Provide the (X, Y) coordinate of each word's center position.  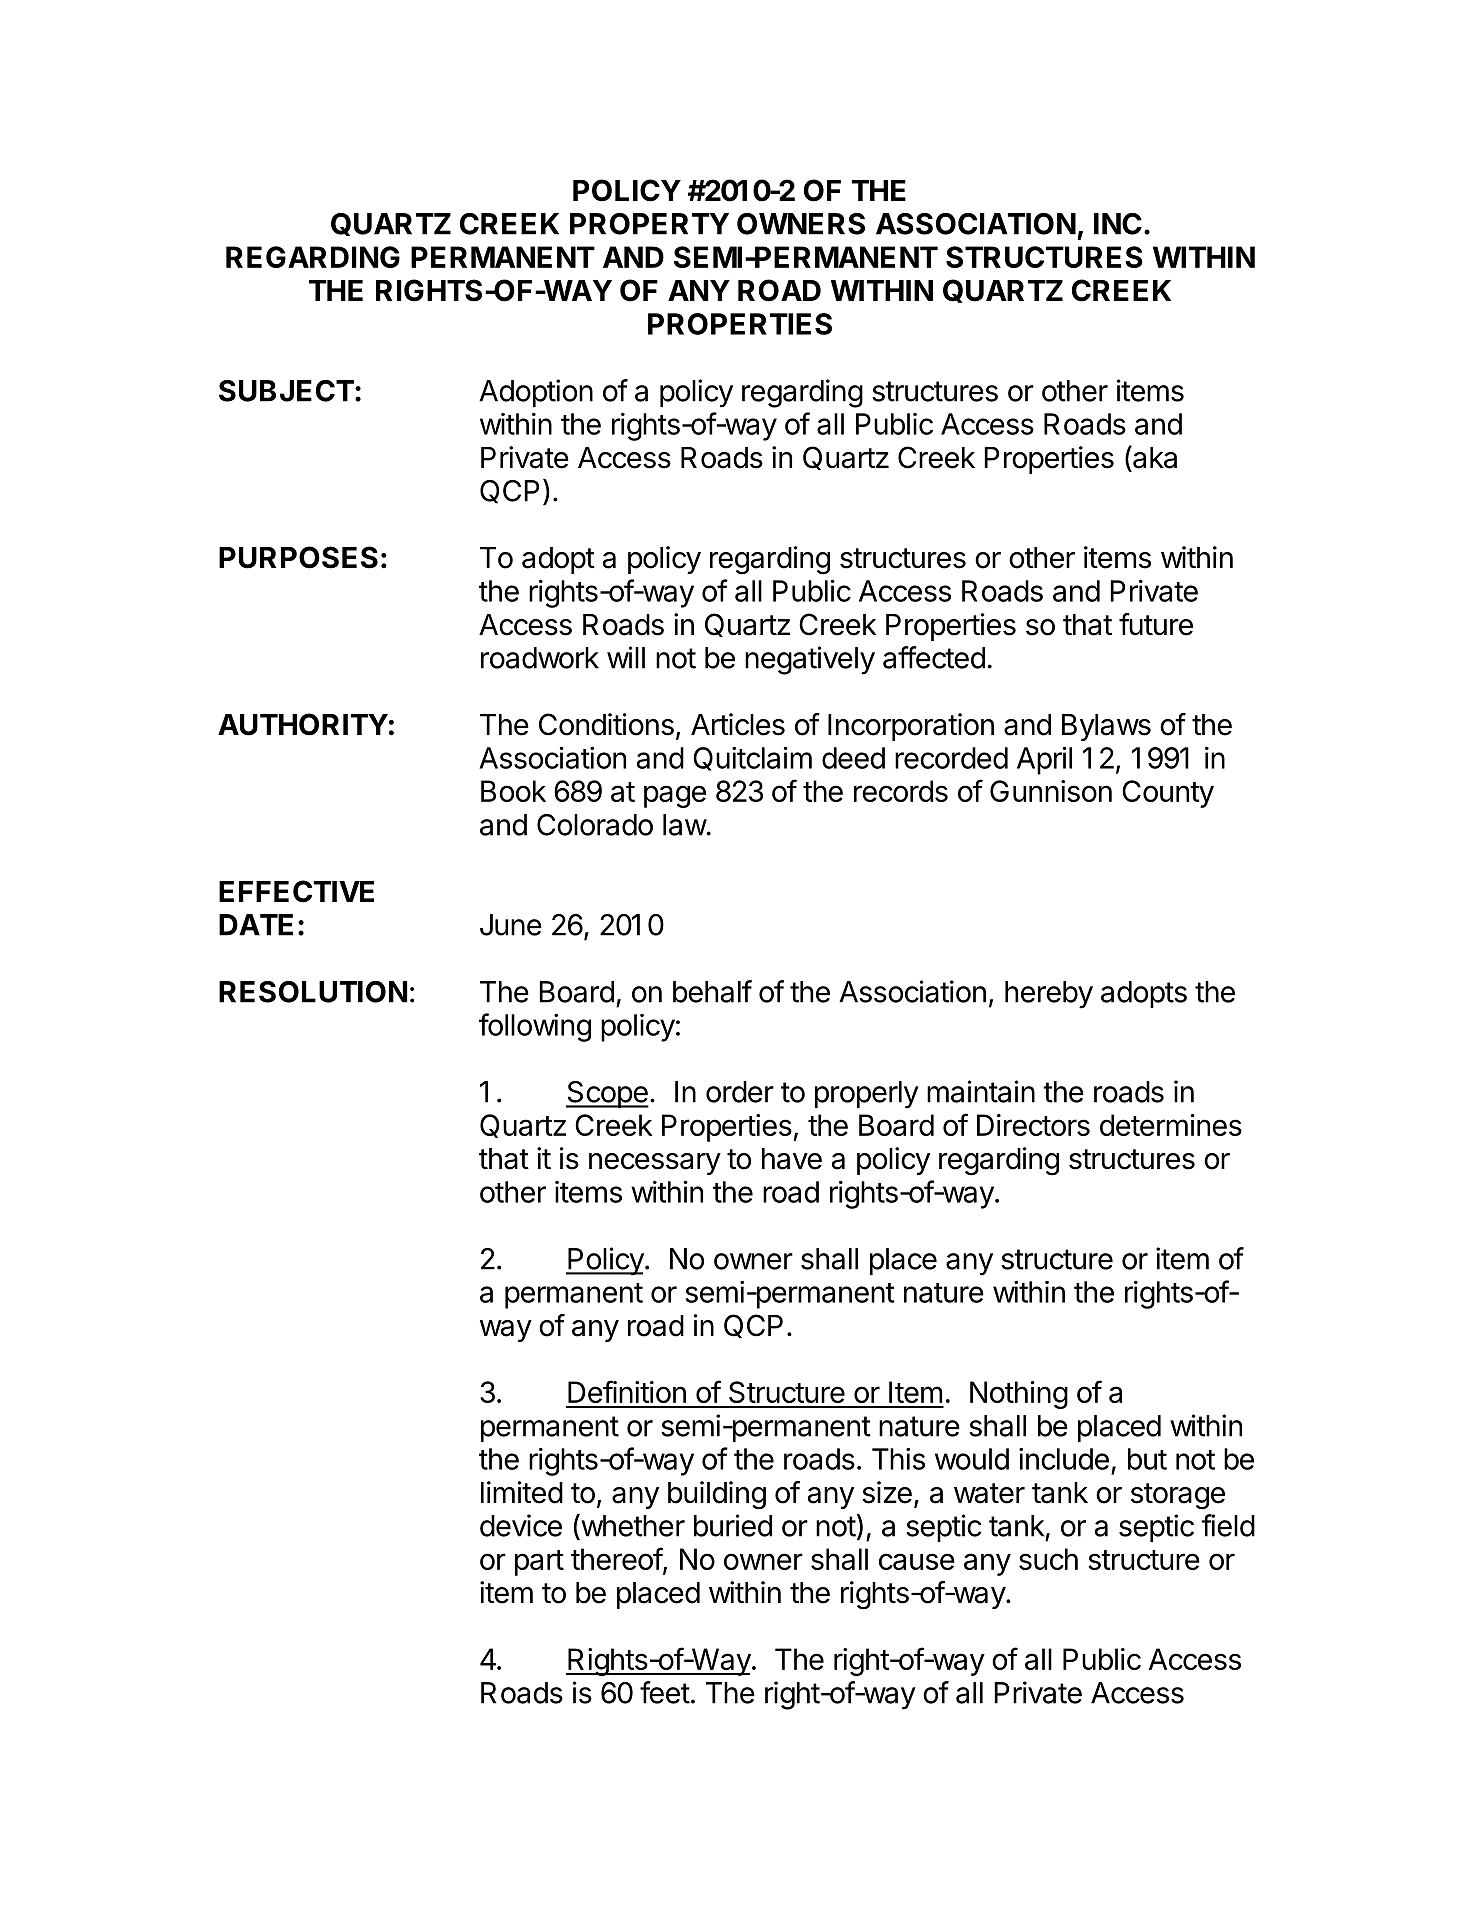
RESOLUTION (313, 992)
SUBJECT (286, 391)
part (539, 1563)
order (740, 1092)
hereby (1049, 995)
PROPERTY (649, 224)
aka (1154, 457)
